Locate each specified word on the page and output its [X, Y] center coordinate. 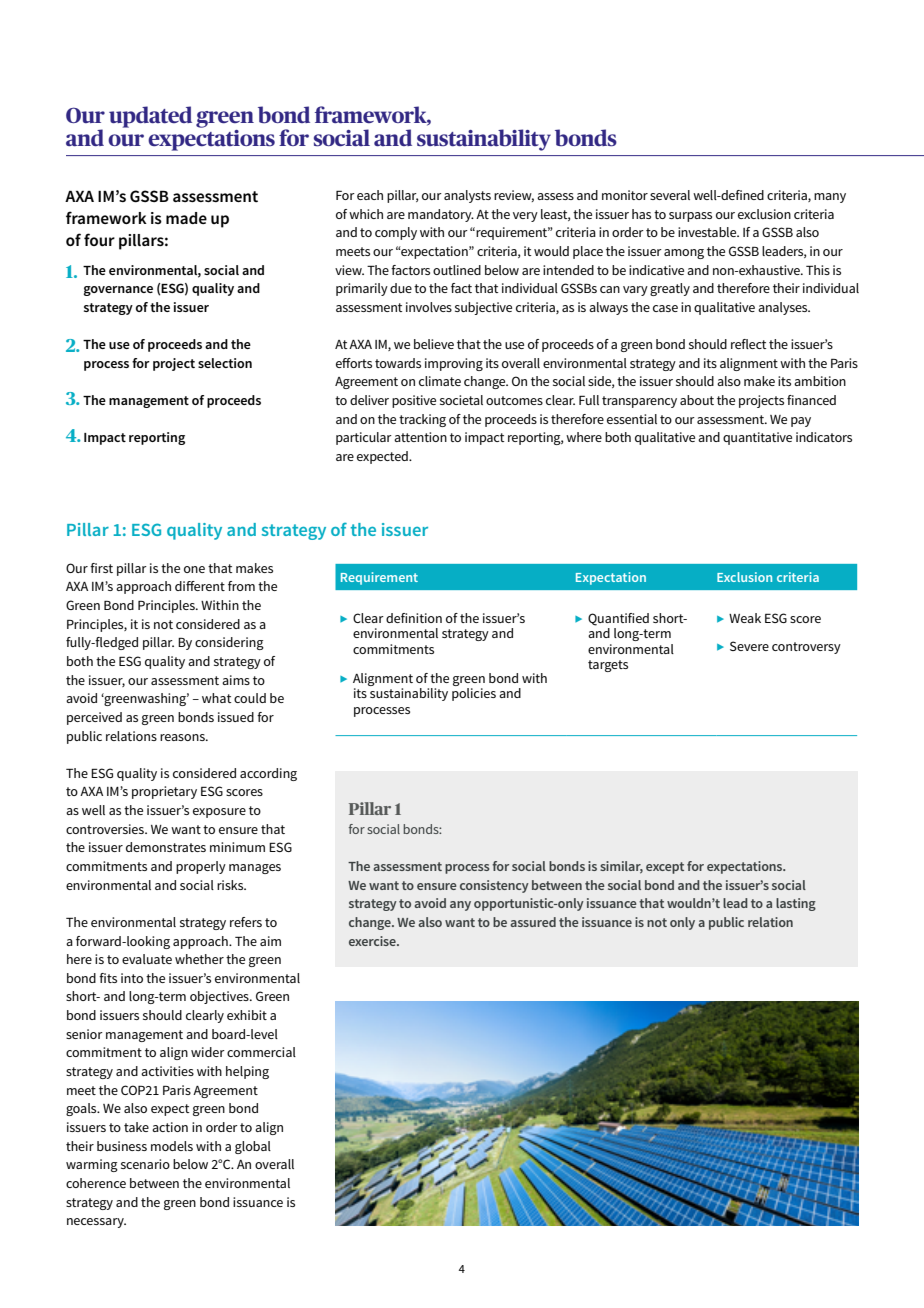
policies [474, 694]
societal [461, 400]
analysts [467, 196]
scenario [145, 1164]
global [253, 1147]
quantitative [757, 438]
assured [533, 922]
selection [225, 363]
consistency [494, 886]
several [670, 195]
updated [150, 117]
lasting [796, 904]
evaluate [147, 959]
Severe [749, 646]
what [217, 698]
